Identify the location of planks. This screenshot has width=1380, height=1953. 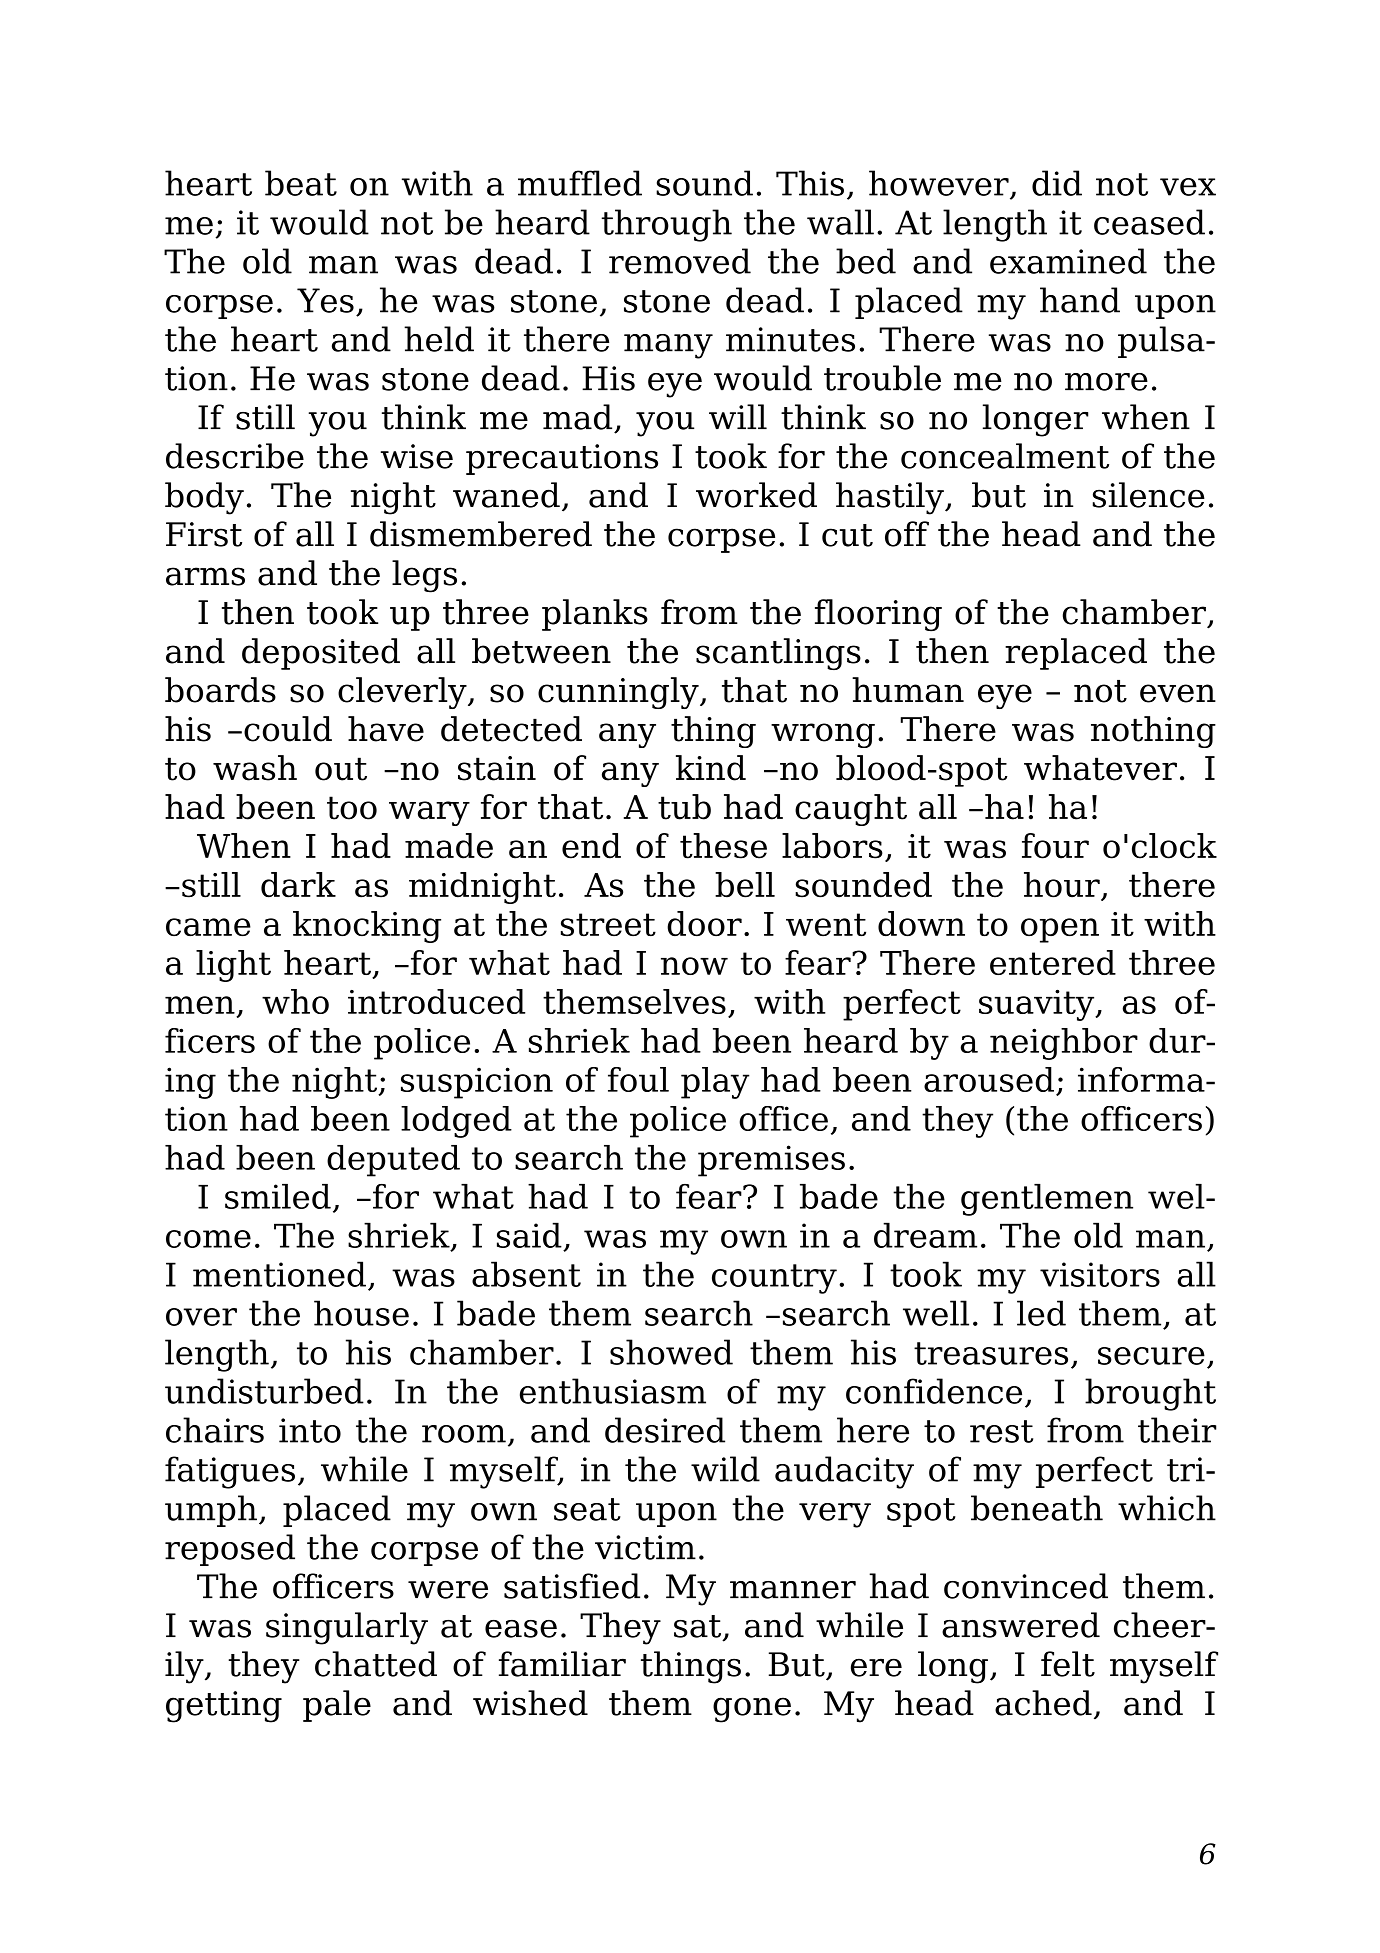
(595, 615).
